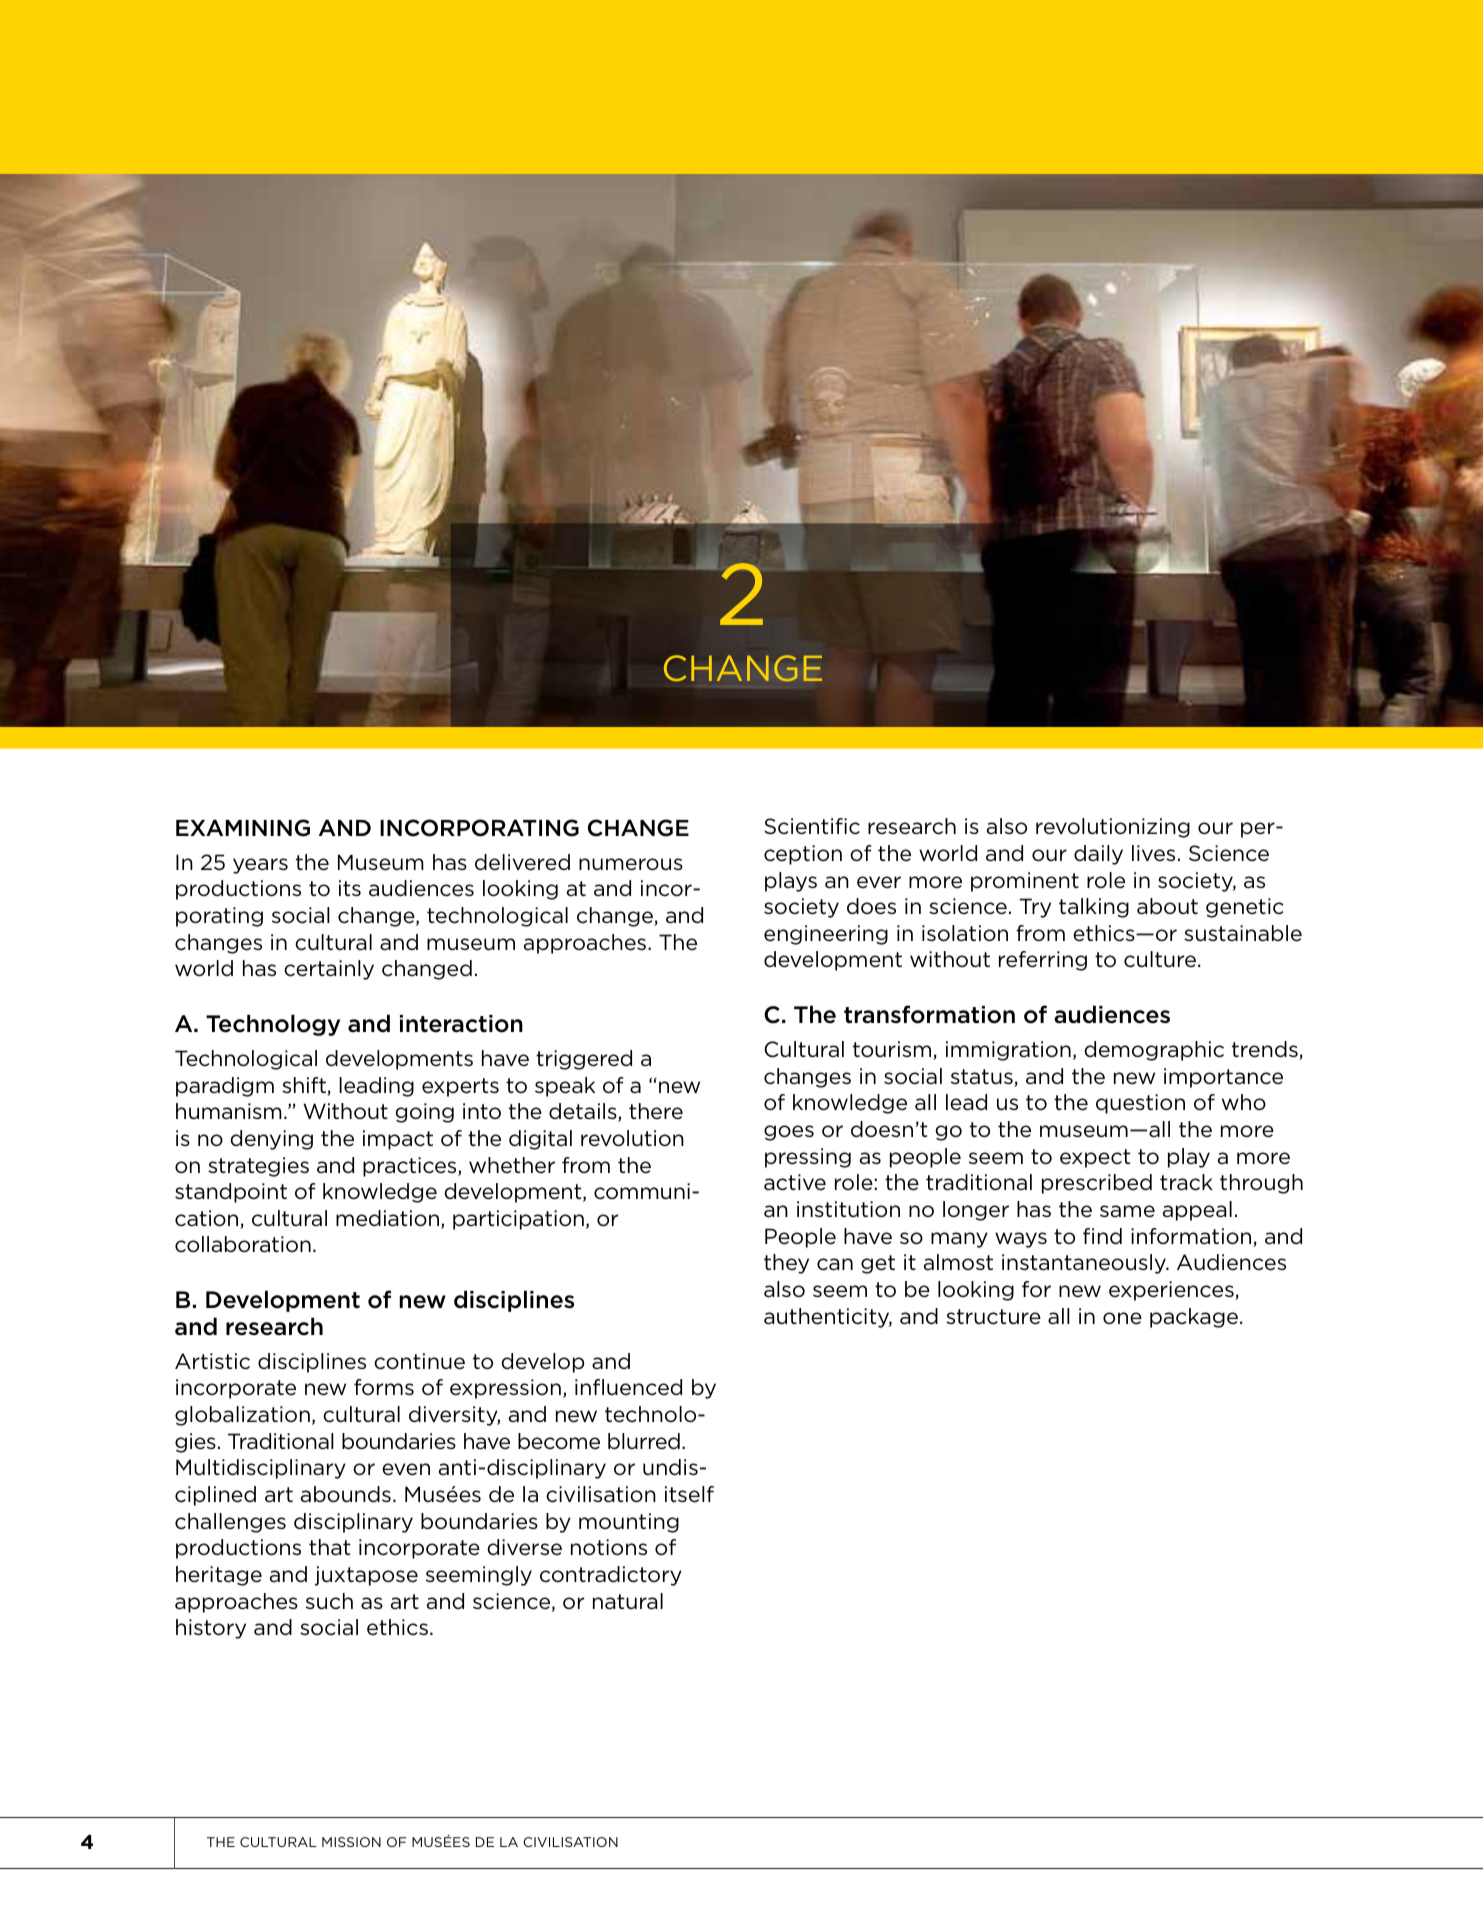 The width and height of the document is (1483, 1919). What do you see at coordinates (628, 1601) in the document?
I see `natural` at bounding box center [628, 1601].
